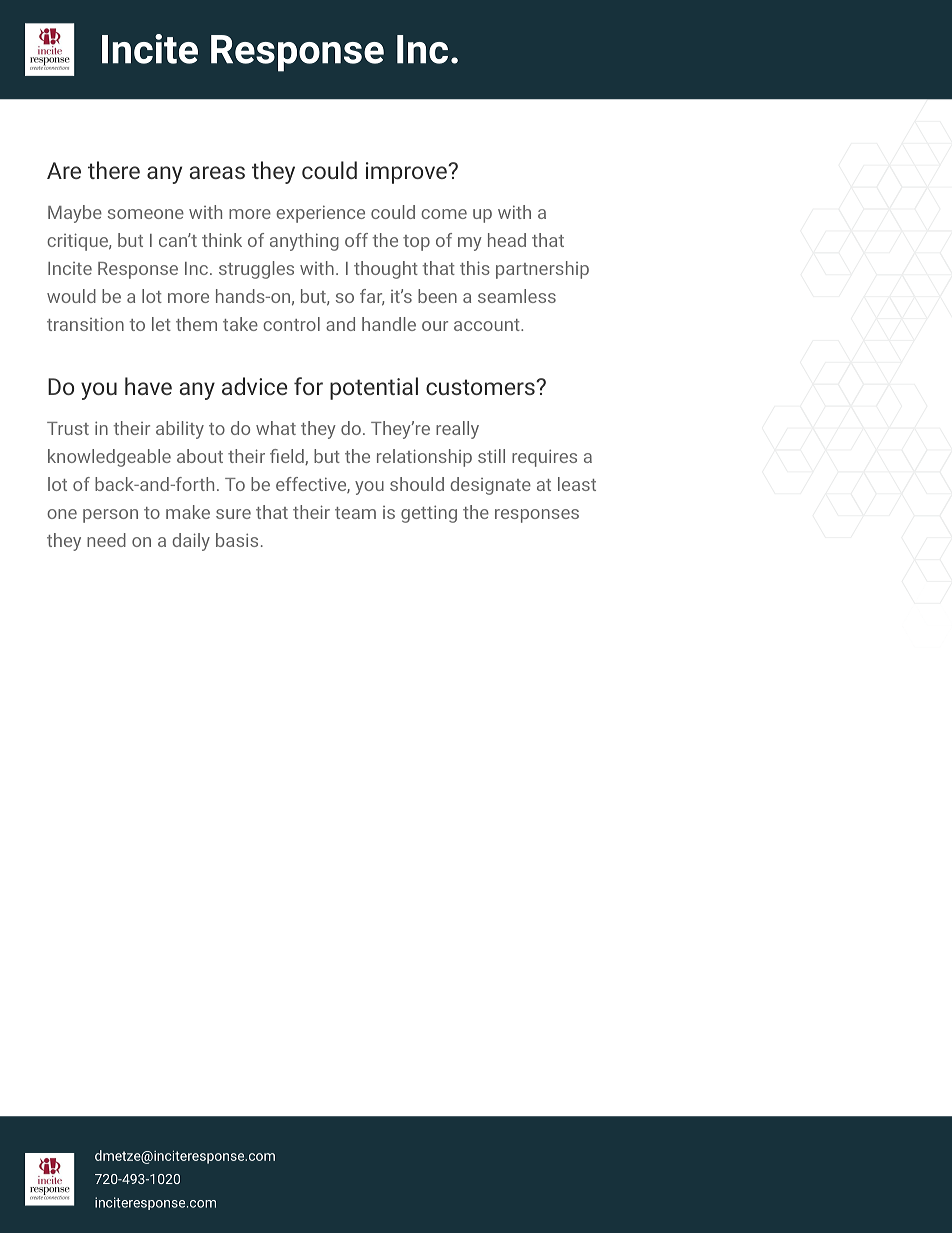 This screenshot has height=1233, width=952. What do you see at coordinates (276, 428) in the screenshot?
I see `what` at bounding box center [276, 428].
